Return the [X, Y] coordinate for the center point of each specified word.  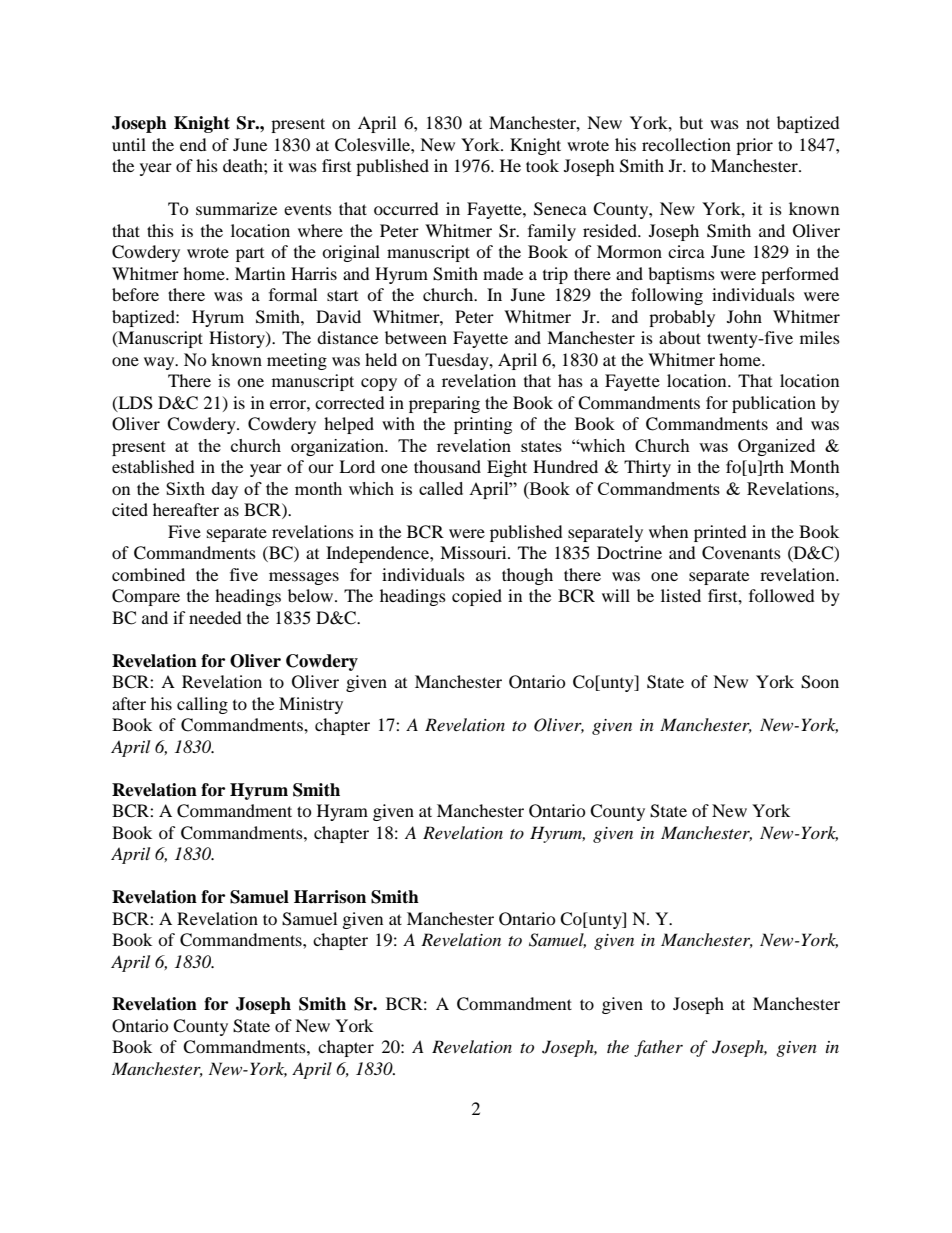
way [160, 363]
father [658, 1048]
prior [754, 146]
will [616, 595]
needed [215, 617]
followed [782, 595]
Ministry [311, 705]
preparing [444, 404]
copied [477, 597]
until [129, 144]
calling [202, 705]
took [542, 165]
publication [774, 404]
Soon [820, 682]
